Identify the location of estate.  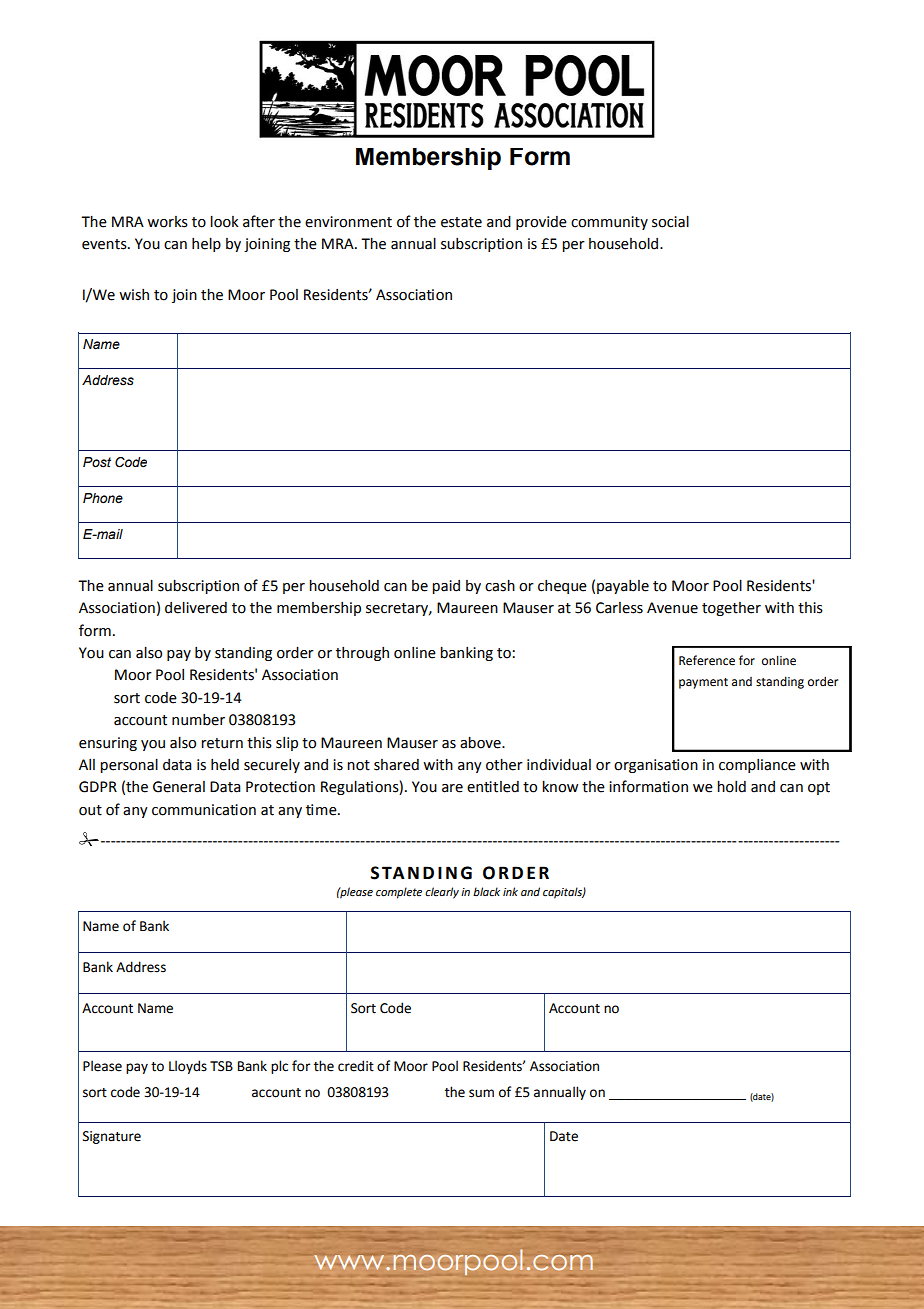
(461, 222).
